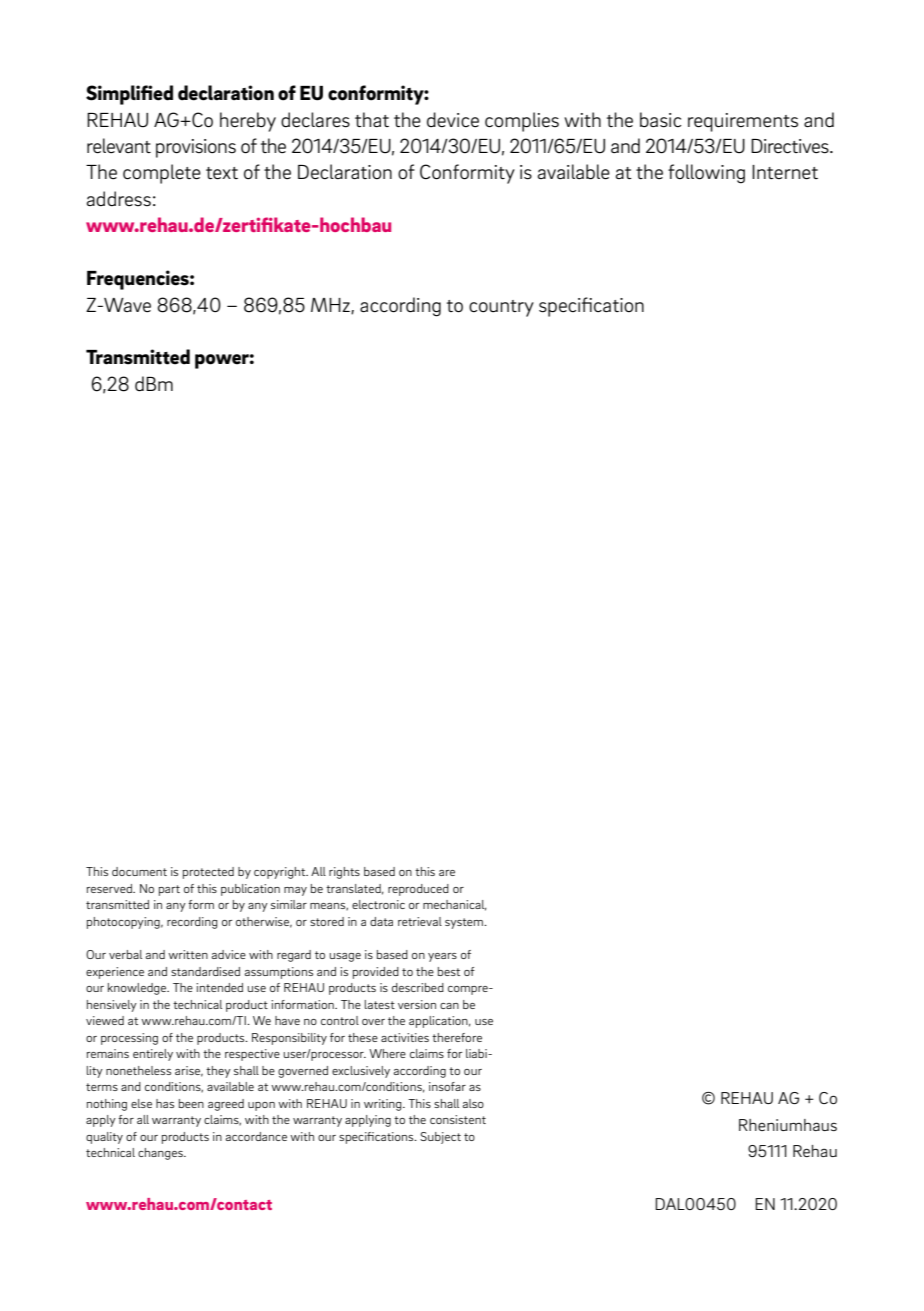 The image size is (924, 1311). Describe the element at coordinates (458, 1119) in the screenshot. I see `consistent` at that location.
